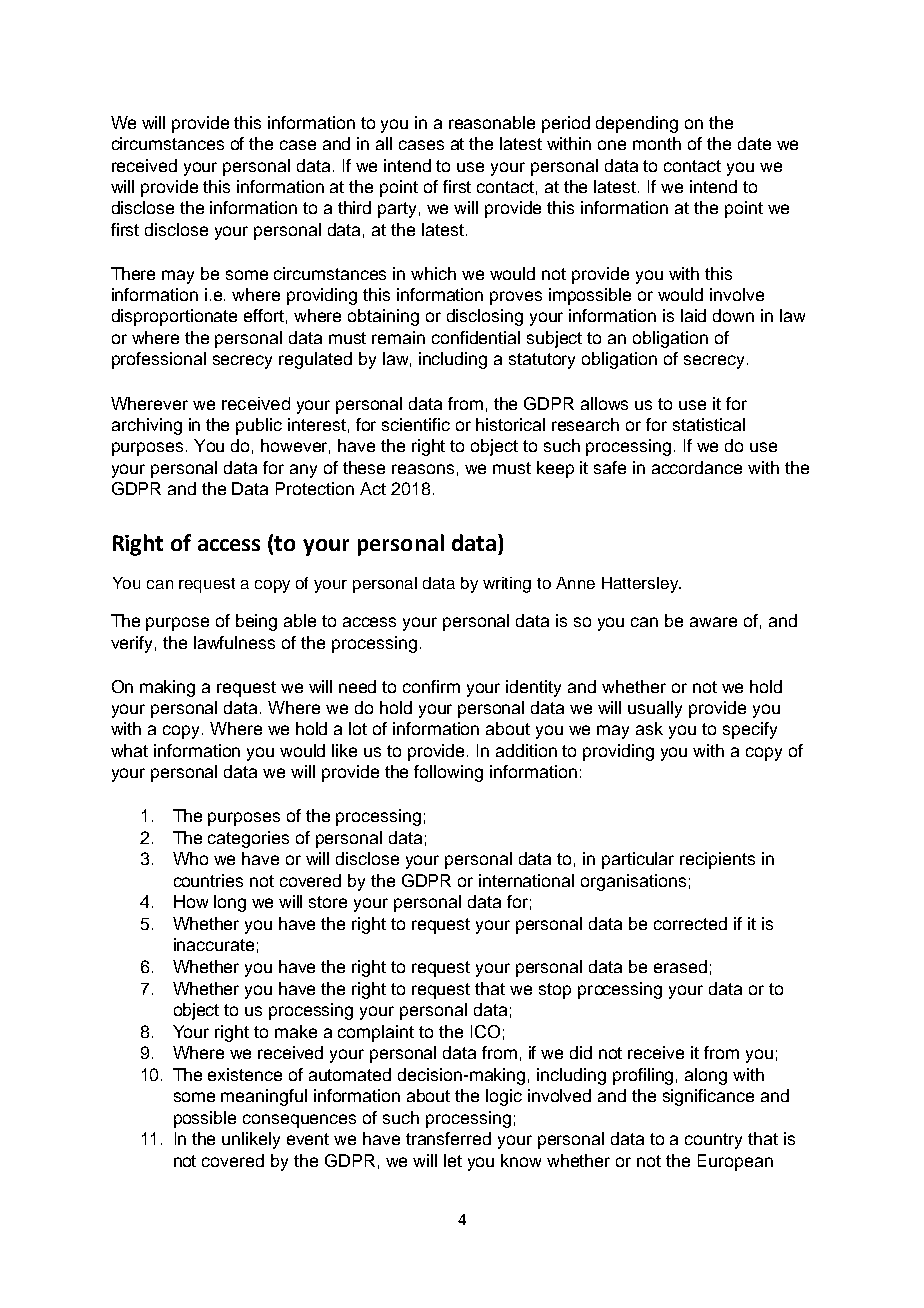 Image resolution: width=924 pixels, height=1308 pixels. What do you see at coordinates (264, 1097) in the screenshot?
I see `meaningful` at bounding box center [264, 1097].
